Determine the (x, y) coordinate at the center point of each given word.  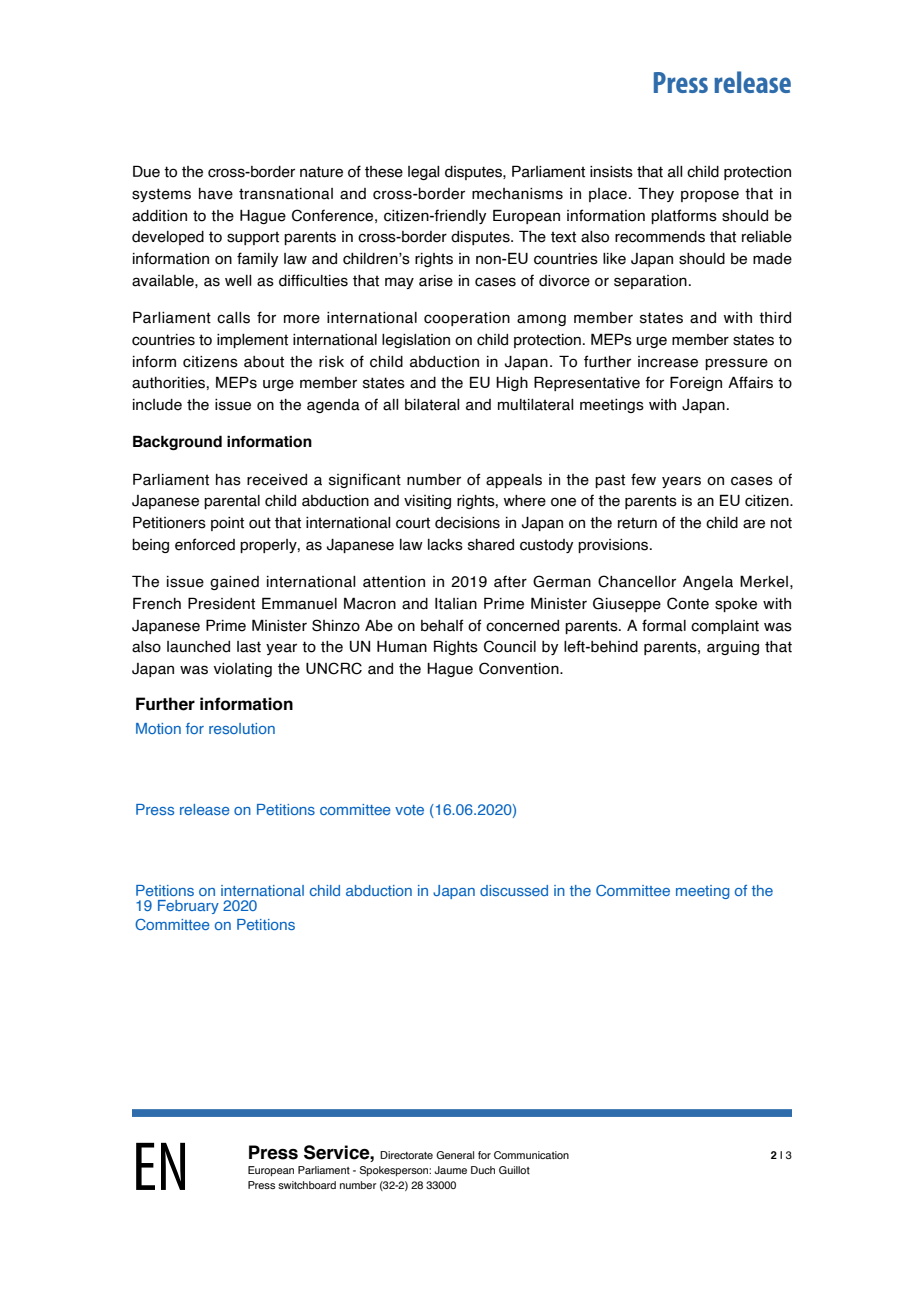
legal (424, 173)
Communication (531, 1155)
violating (242, 670)
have (216, 194)
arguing (733, 648)
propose (710, 196)
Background (177, 442)
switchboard (307, 1185)
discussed (514, 890)
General (455, 1155)
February (188, 907)
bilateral (432, 405)
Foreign (696, 383)
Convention (520, 668)
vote (409, 810)
